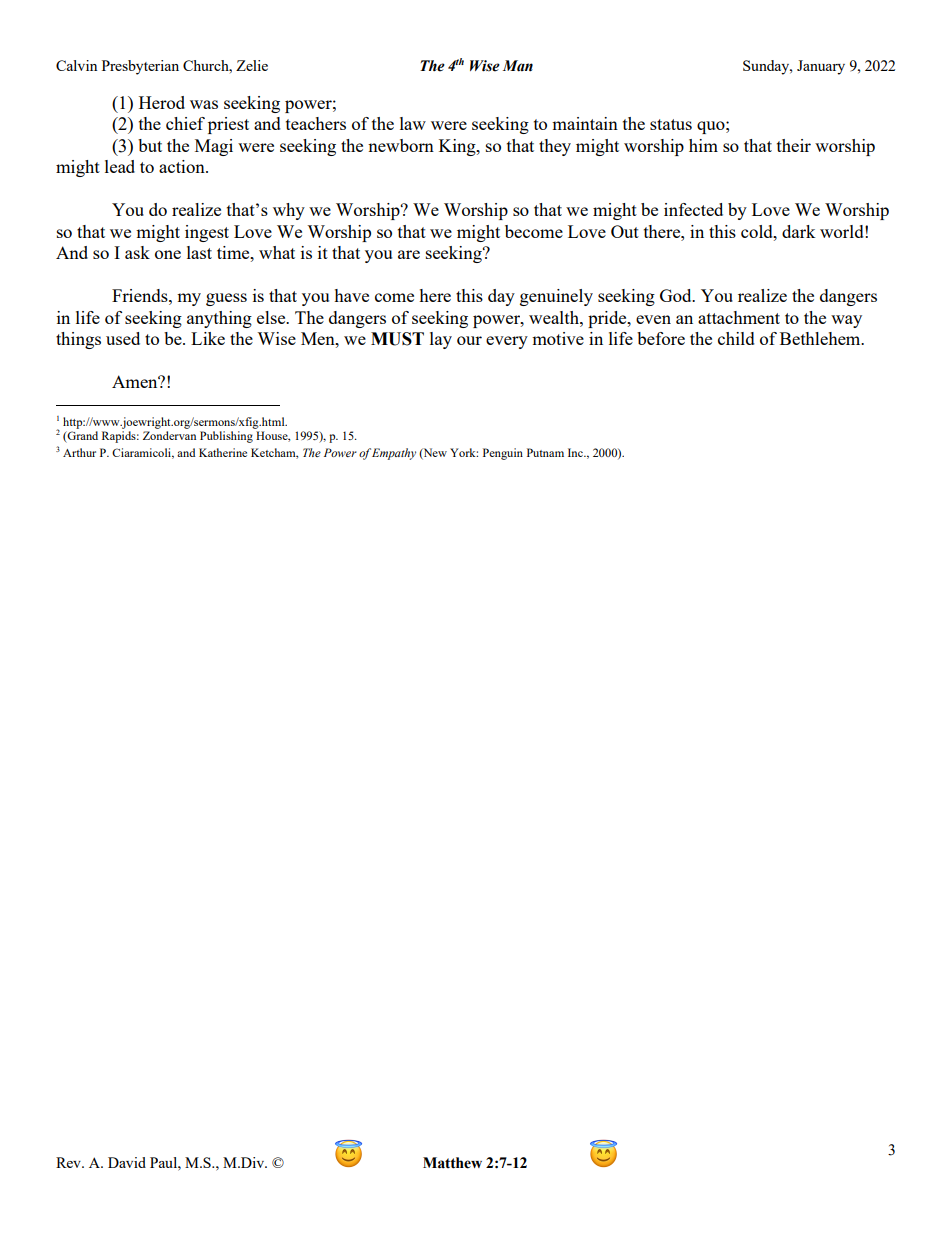 The width and height of the page is (952, 1233). What do you see at coordinates (223, 452) in the page?
I see `Katherine` at bounding box center [223, 452].
